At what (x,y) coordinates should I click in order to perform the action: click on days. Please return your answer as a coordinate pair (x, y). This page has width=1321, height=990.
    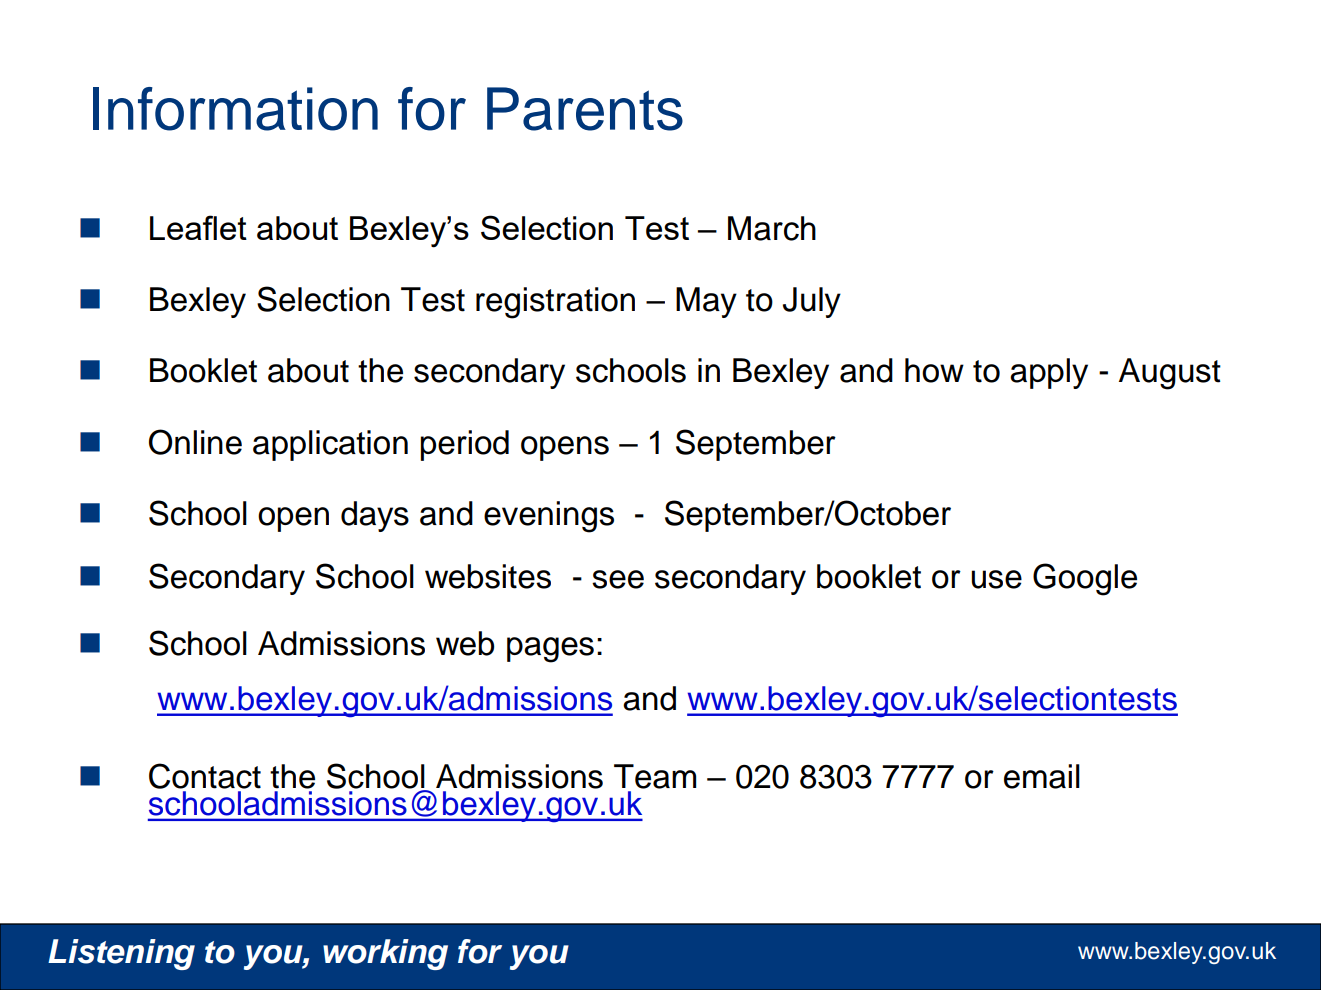
    Looking at the image, I should click on (375, 516).
